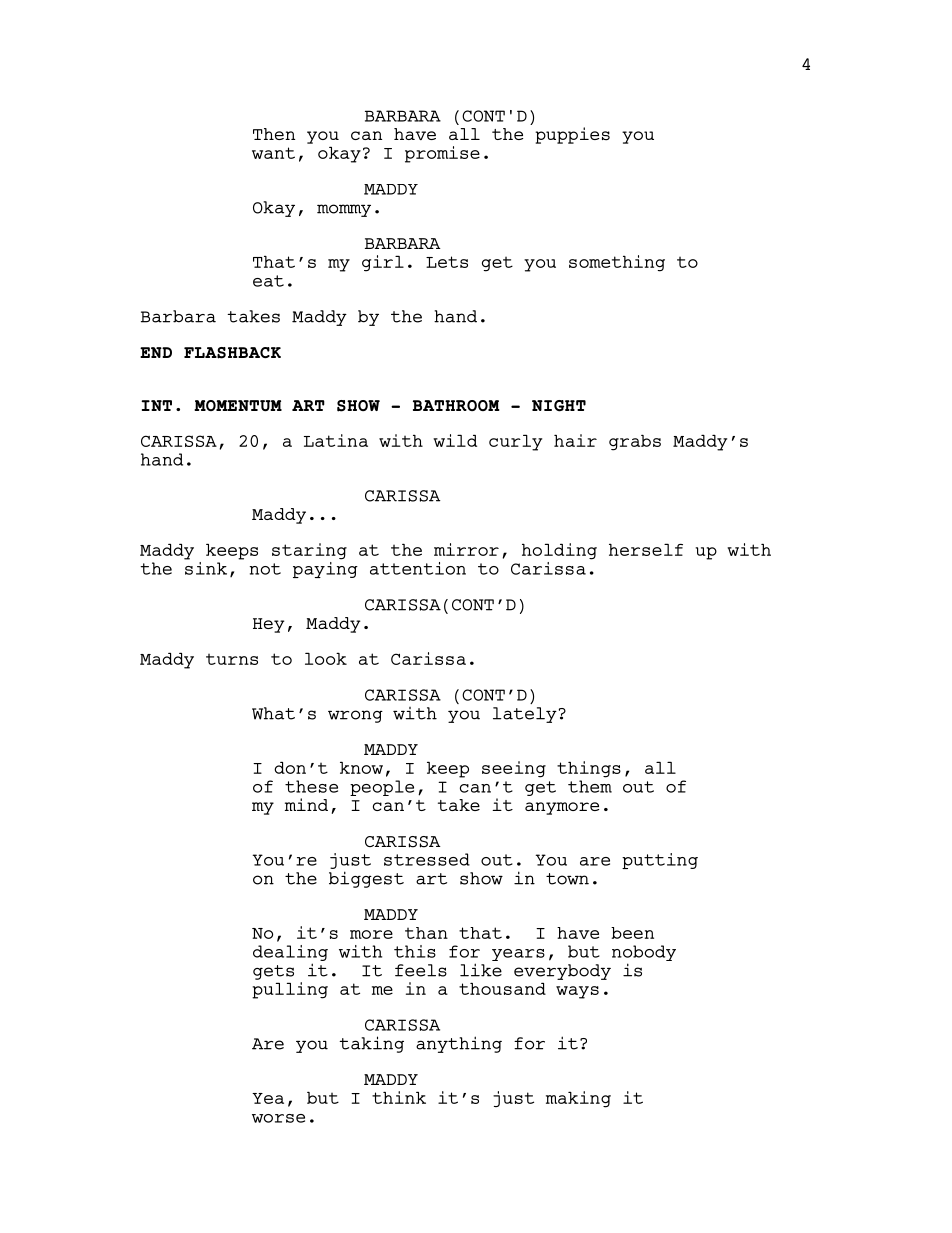  Describe the element at coordinates (418, 568) in the image. I see `attention` at that location.
